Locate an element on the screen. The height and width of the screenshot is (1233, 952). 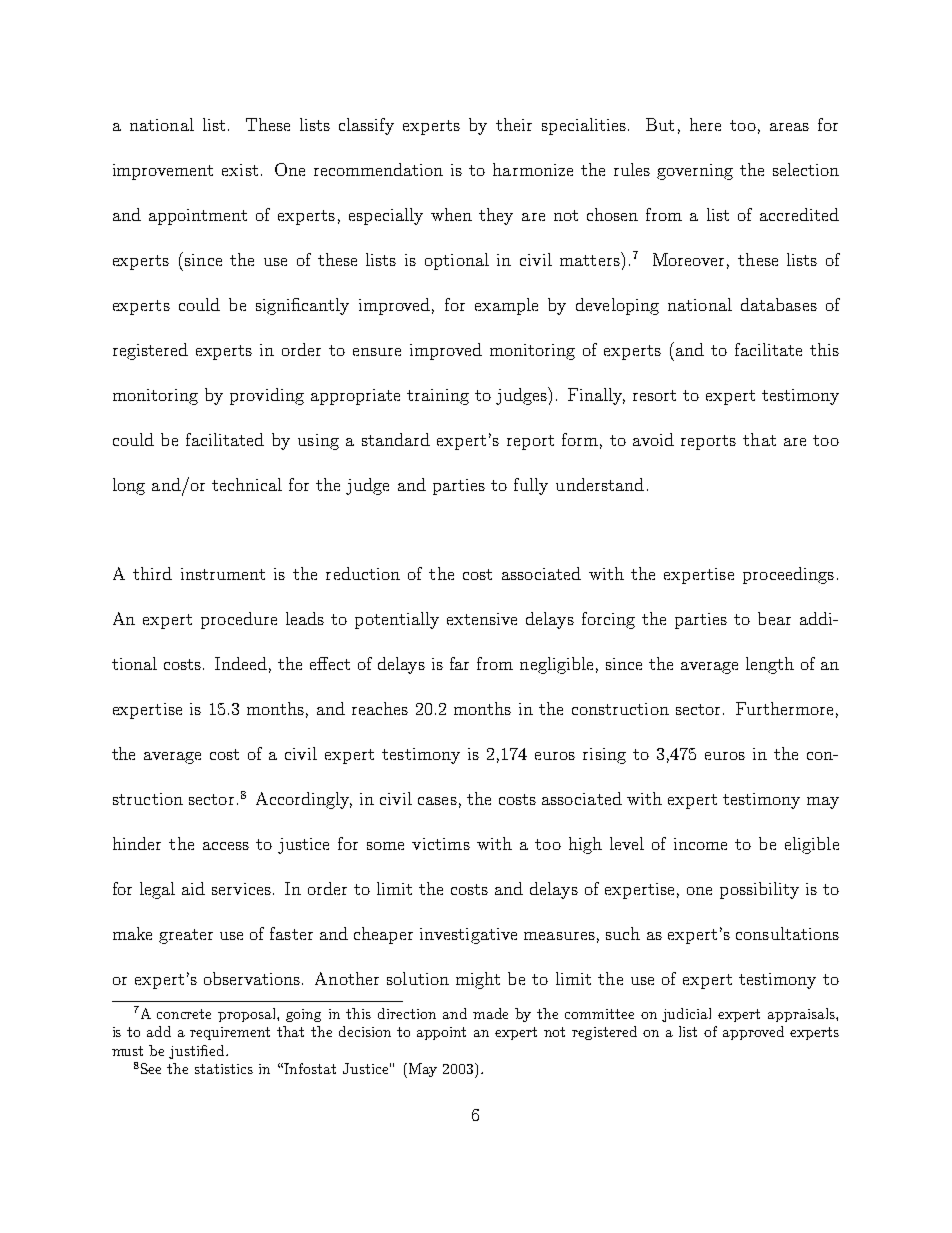
governing is located at coordinates (695, 172).
